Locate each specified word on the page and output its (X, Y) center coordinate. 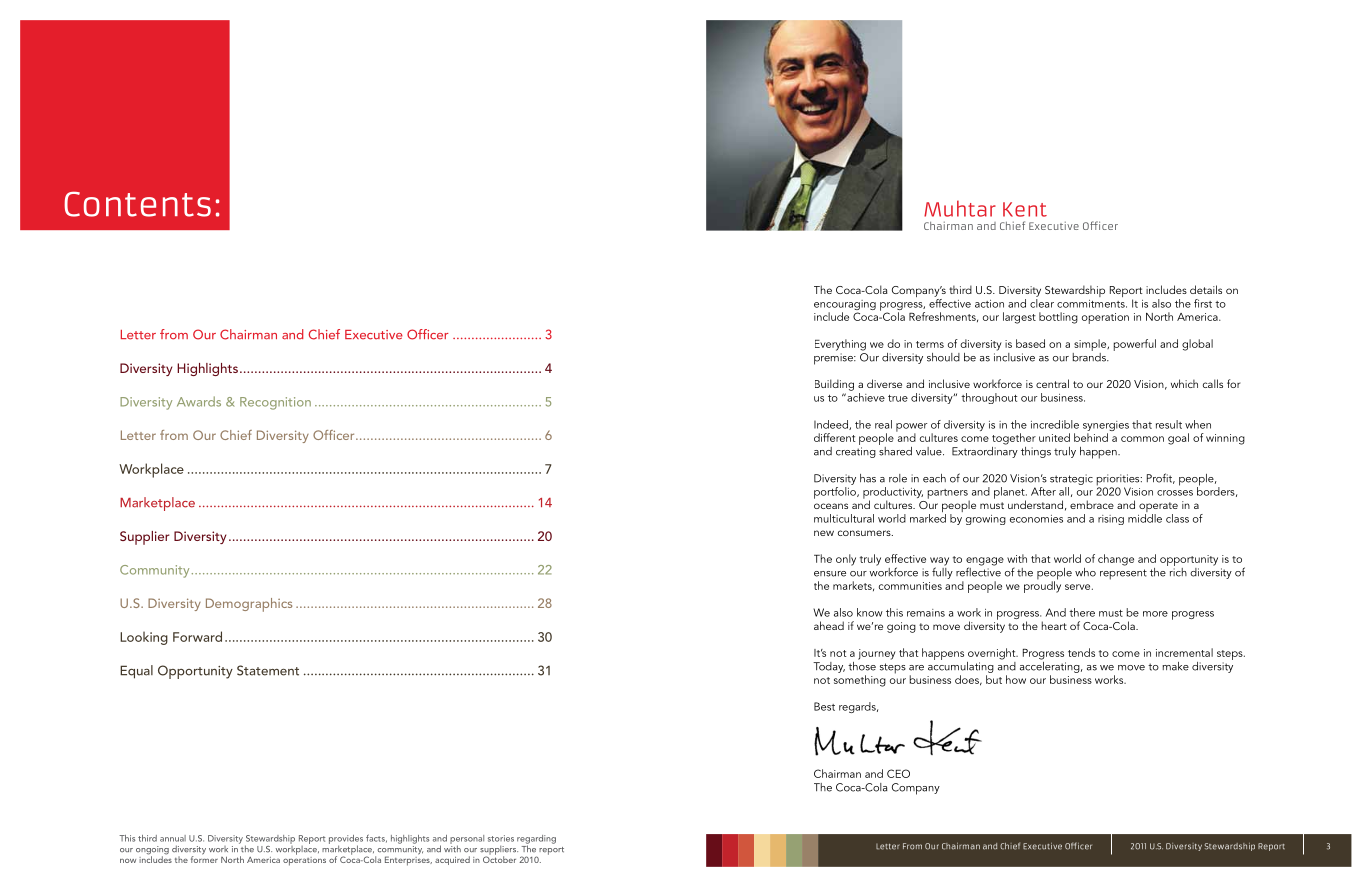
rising (1111, 520)
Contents (137, 204)
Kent (1025, 209)
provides (346, 840)
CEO (898, 773)
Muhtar (960, 208)
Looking (144, 638)
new (824, 533)
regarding (536, 840)
